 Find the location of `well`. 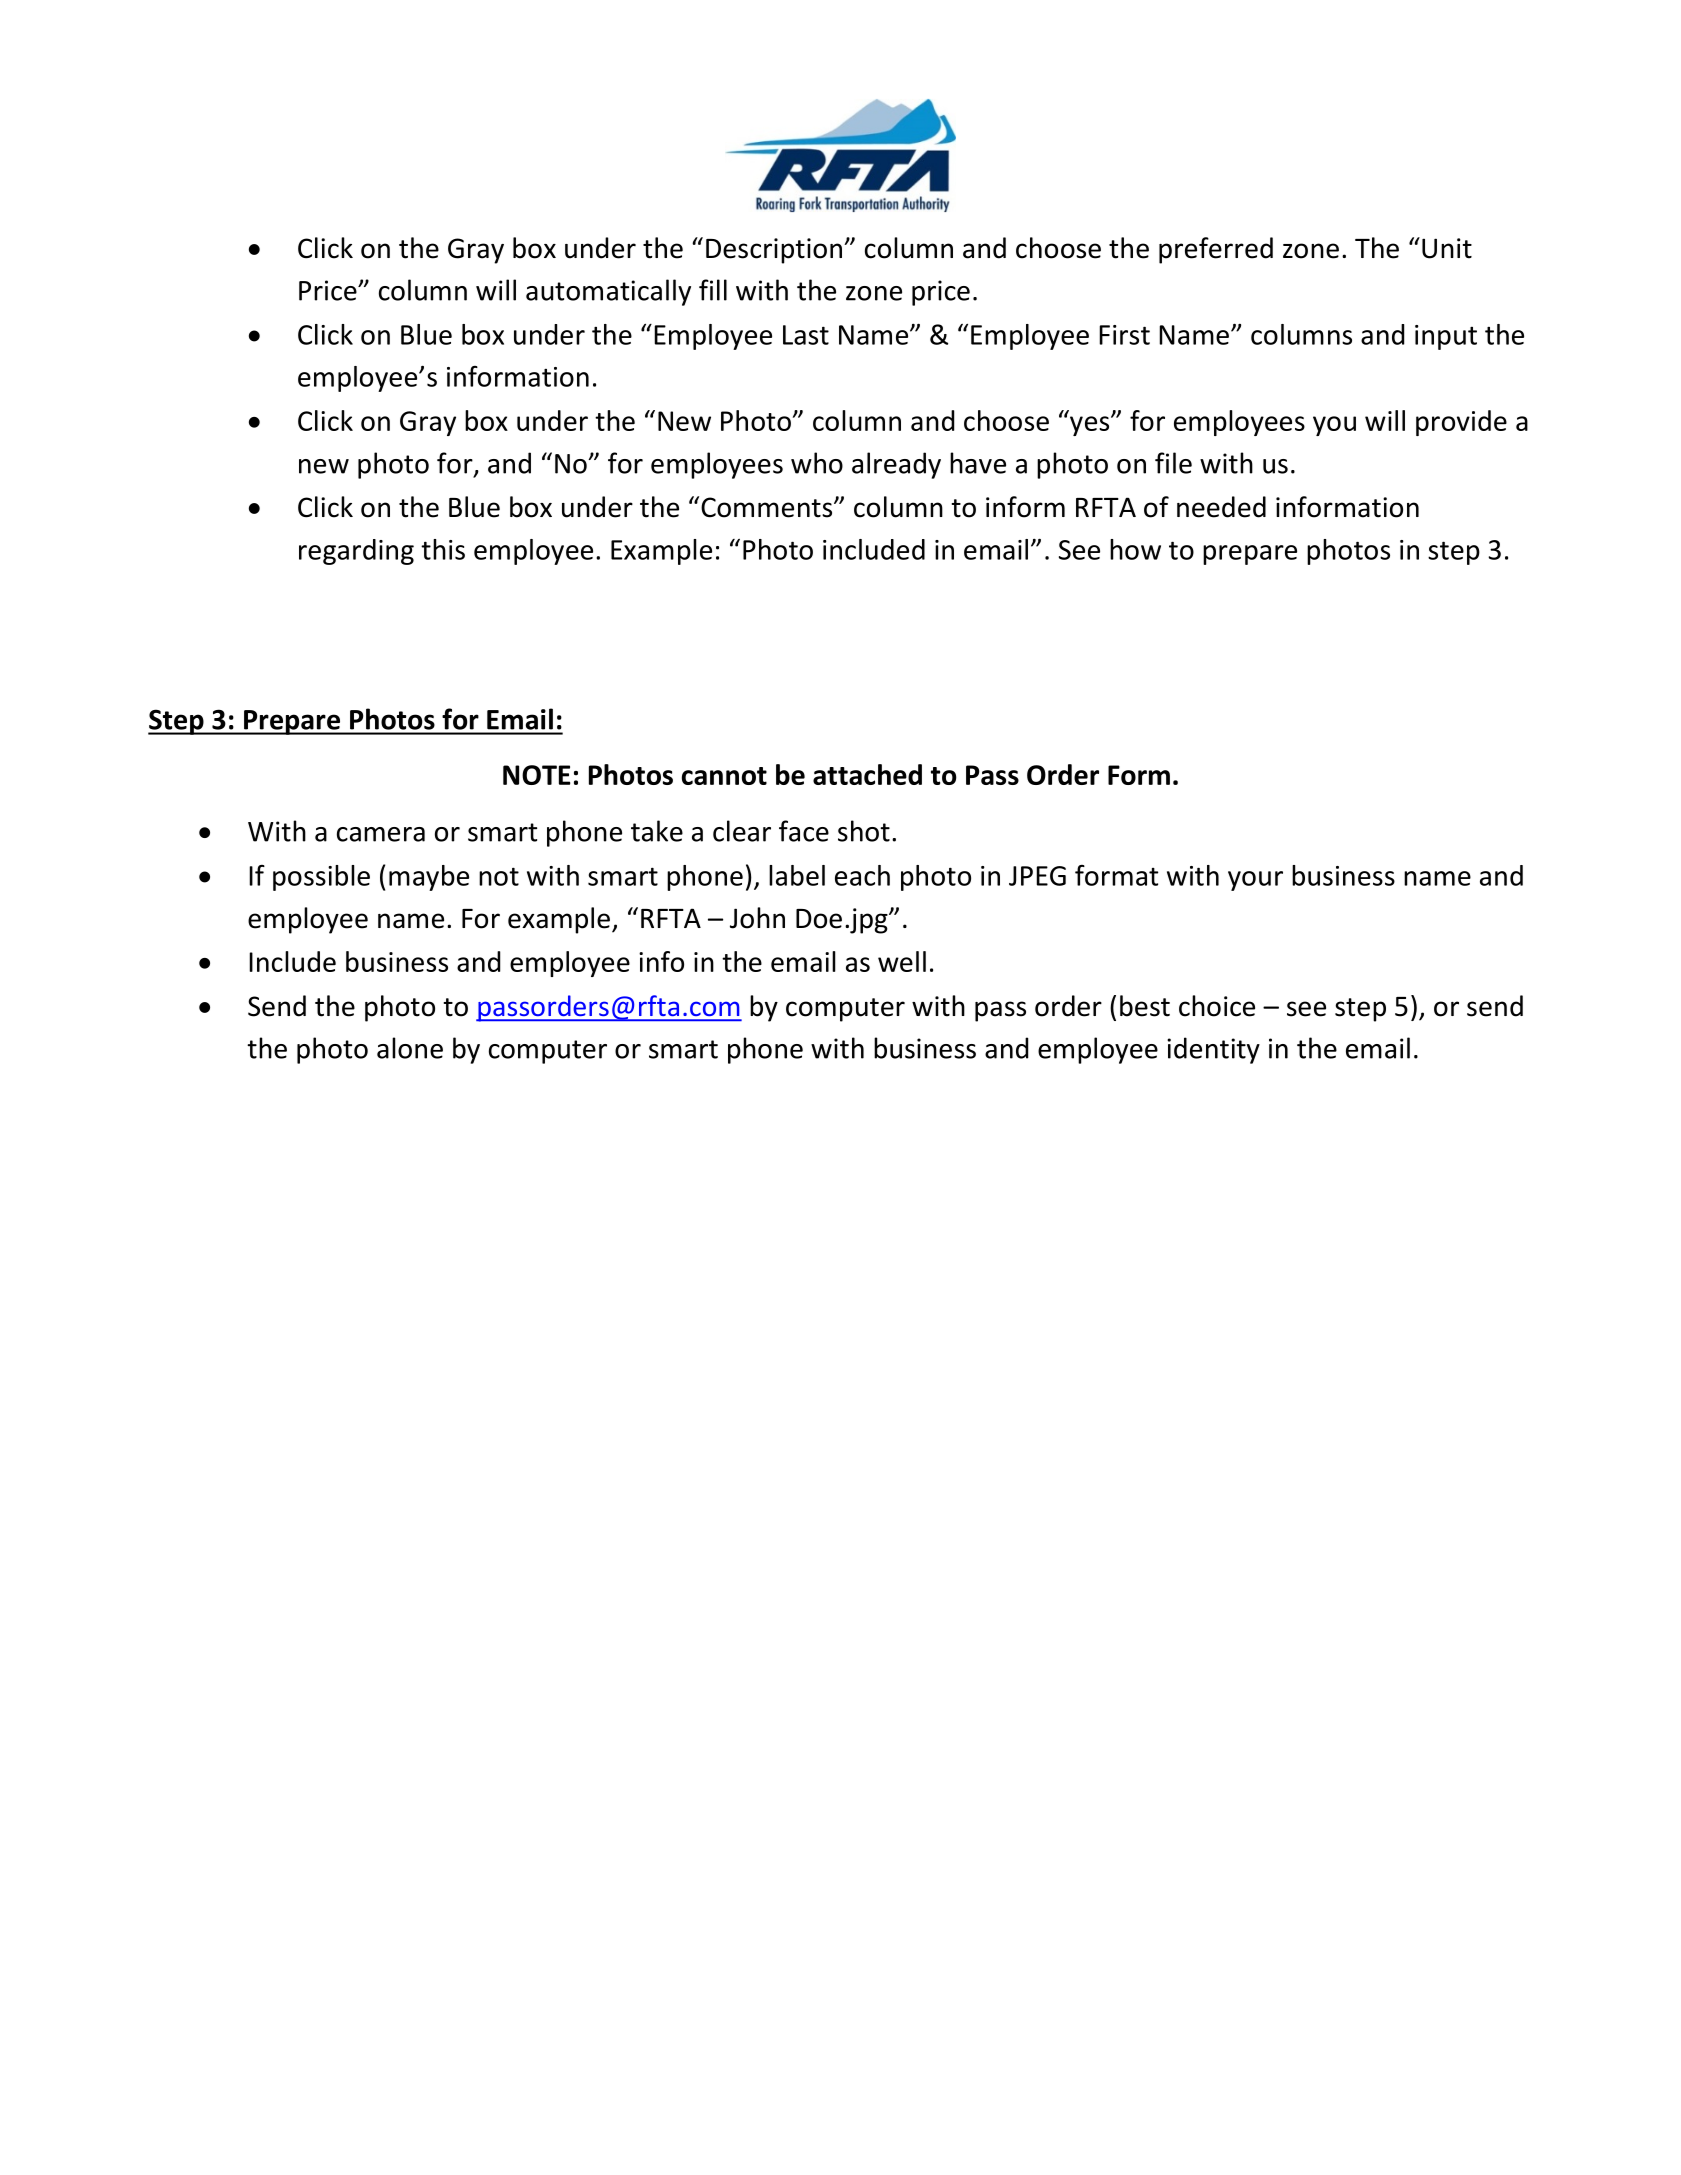

well is located at coordinates (902, 961).
